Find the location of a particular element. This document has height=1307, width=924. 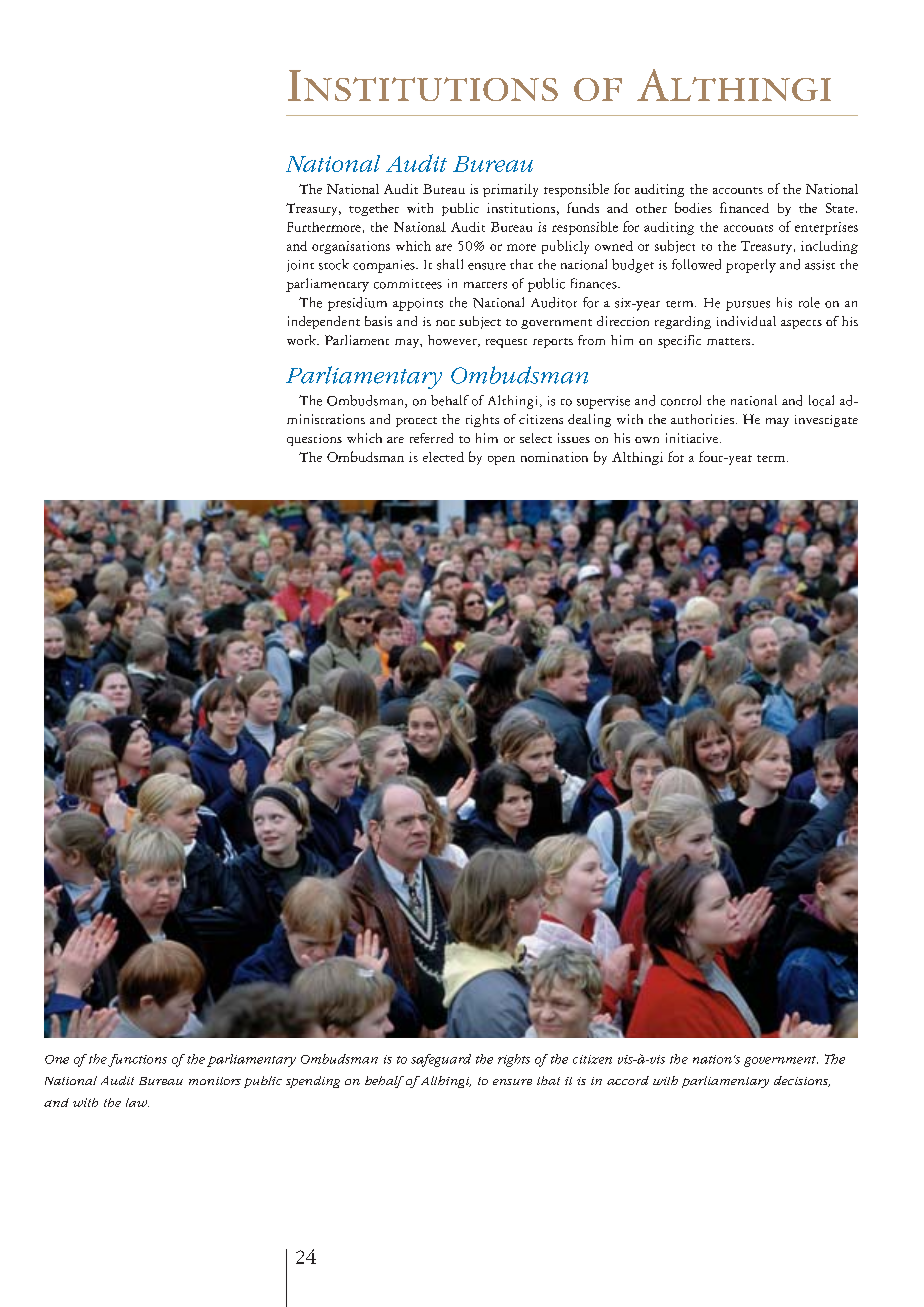

together is located at coordinates (374, 209).
